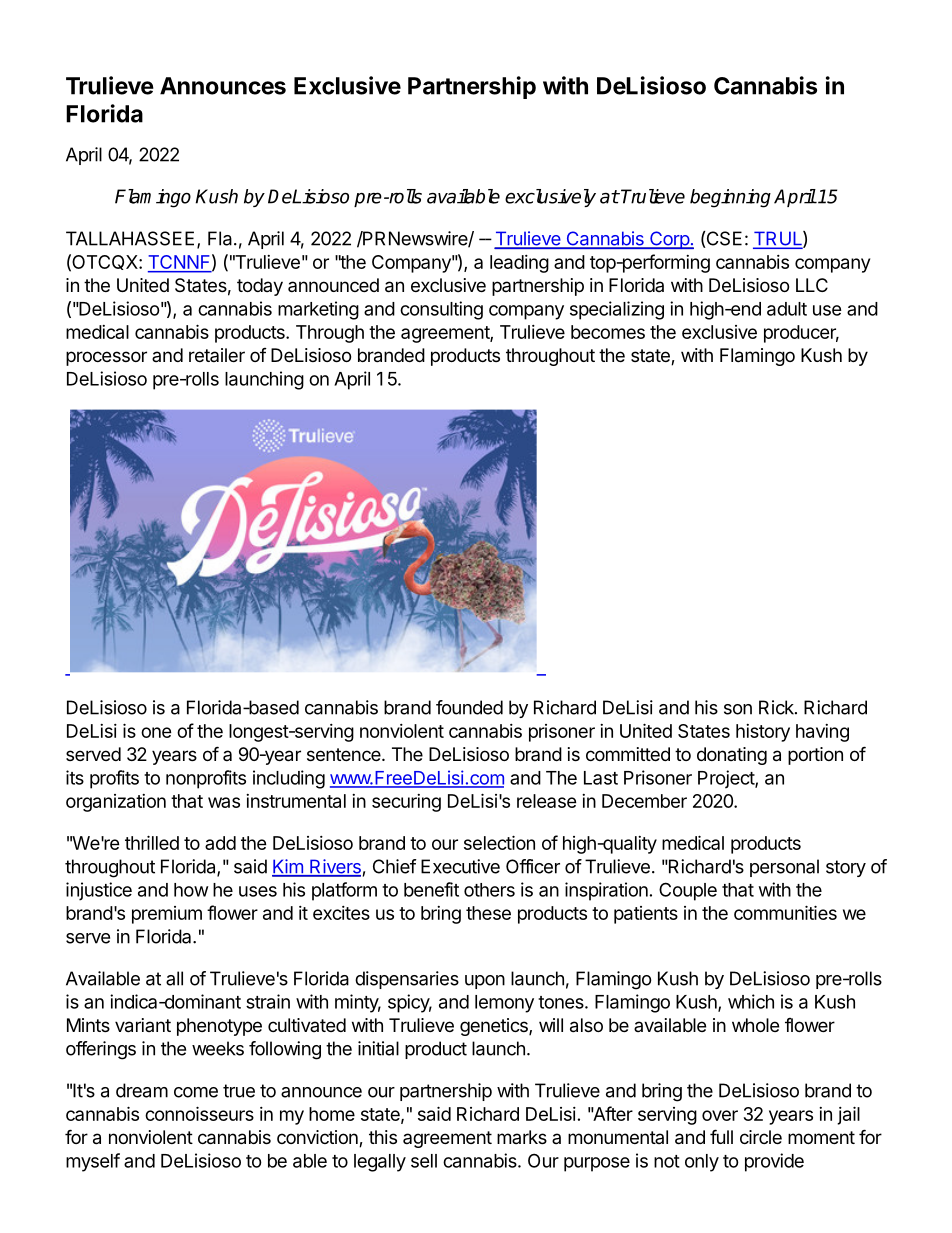 The height and width of the screenshot is (1233, 952). Describe the element at coordinates (469, 707) in the screenshot. I see `founded` at that location.
